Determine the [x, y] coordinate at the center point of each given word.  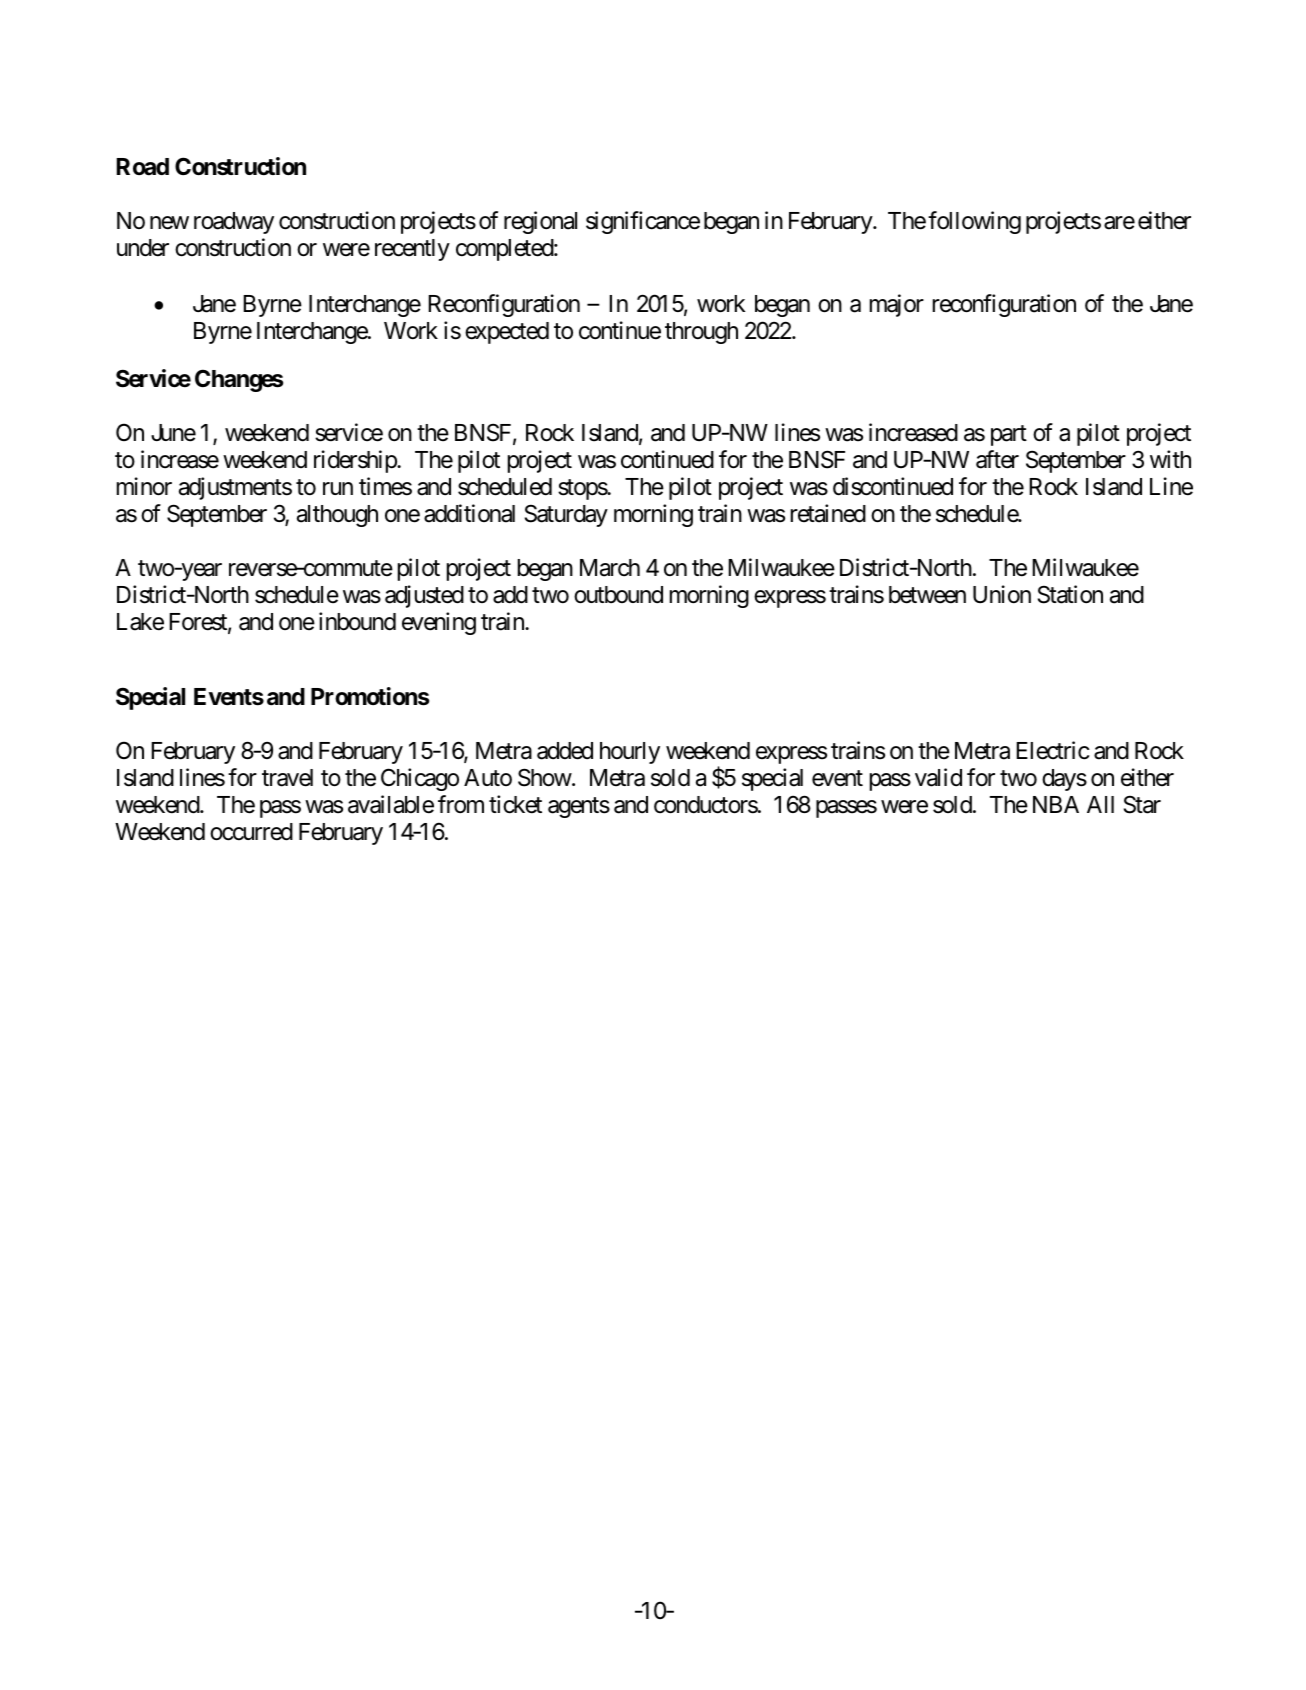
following [974, 222]
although [337, 516]
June [173, 433]
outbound [618, 595]
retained [828, 513]
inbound [357, 621]
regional [540, 222]
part [1009, 435]
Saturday [566, 515]
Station [1070, 594]
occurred [251, 832]
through [701, 333]
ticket [515, 804]
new [169, 223]
